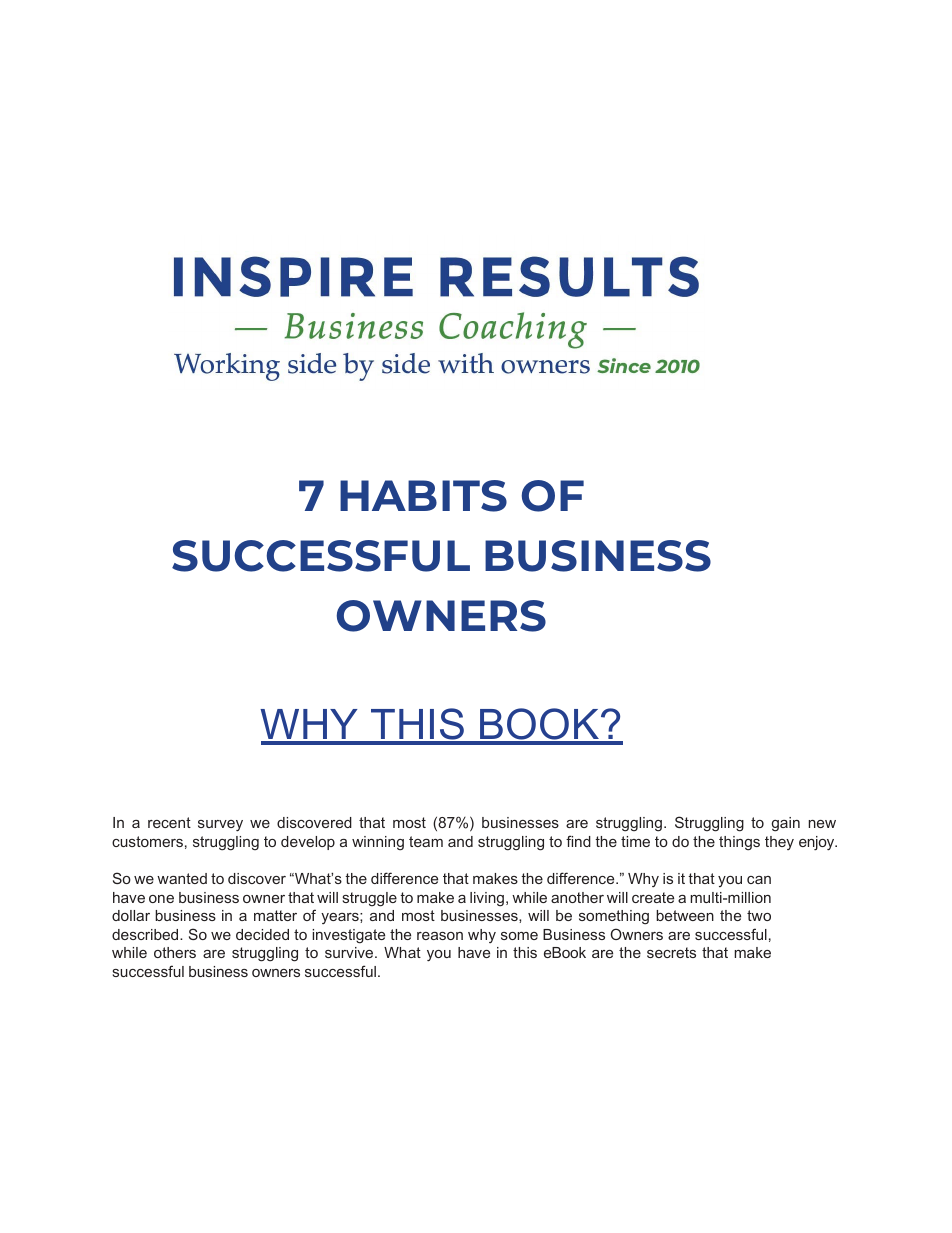 This image has width=952, height=1233. Describe the element at coordinates (786, 824) in the image. I see `gain` at that location.
